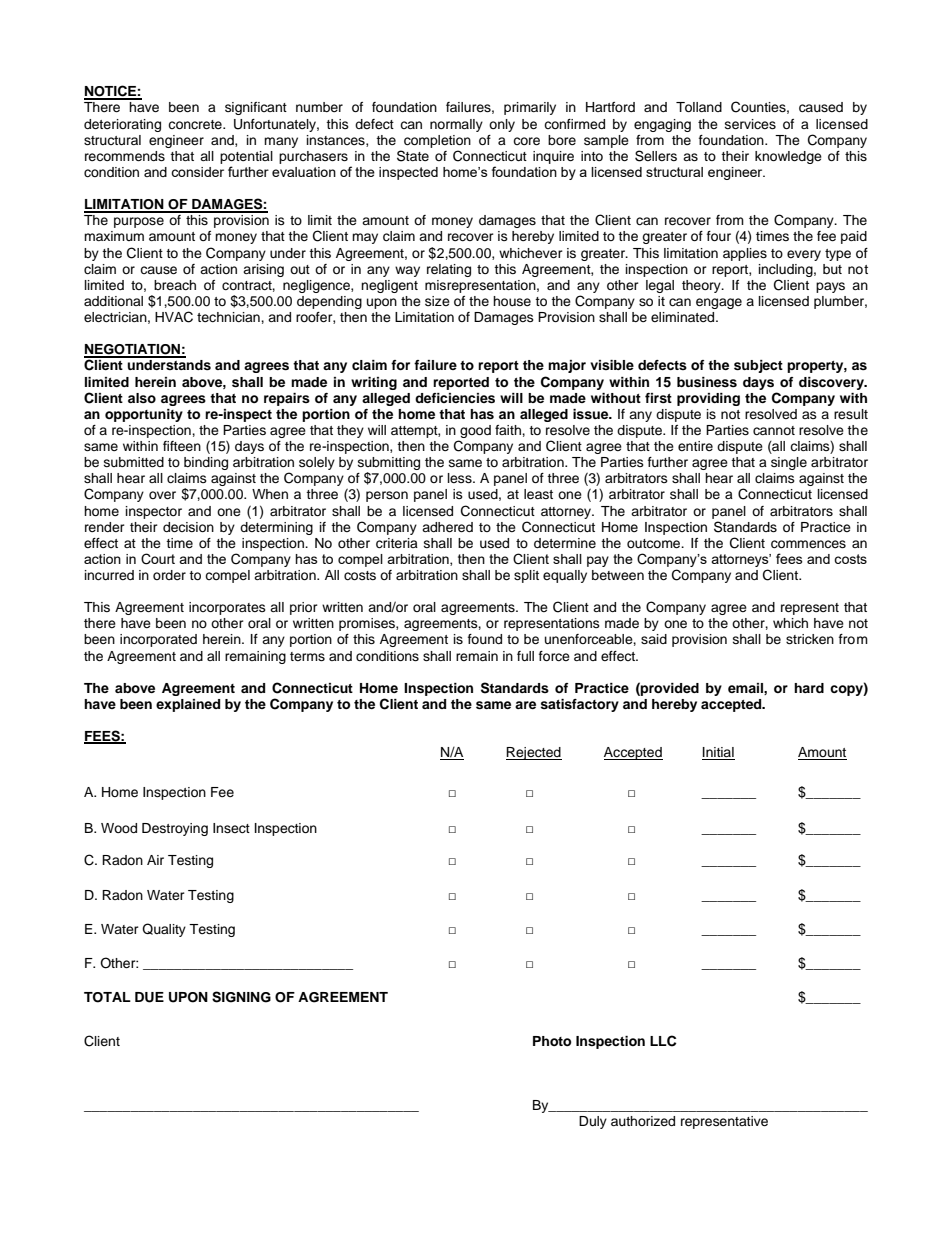  Describe the element at coordinates (149, 997) in the page. I see `DUE` at that location.
